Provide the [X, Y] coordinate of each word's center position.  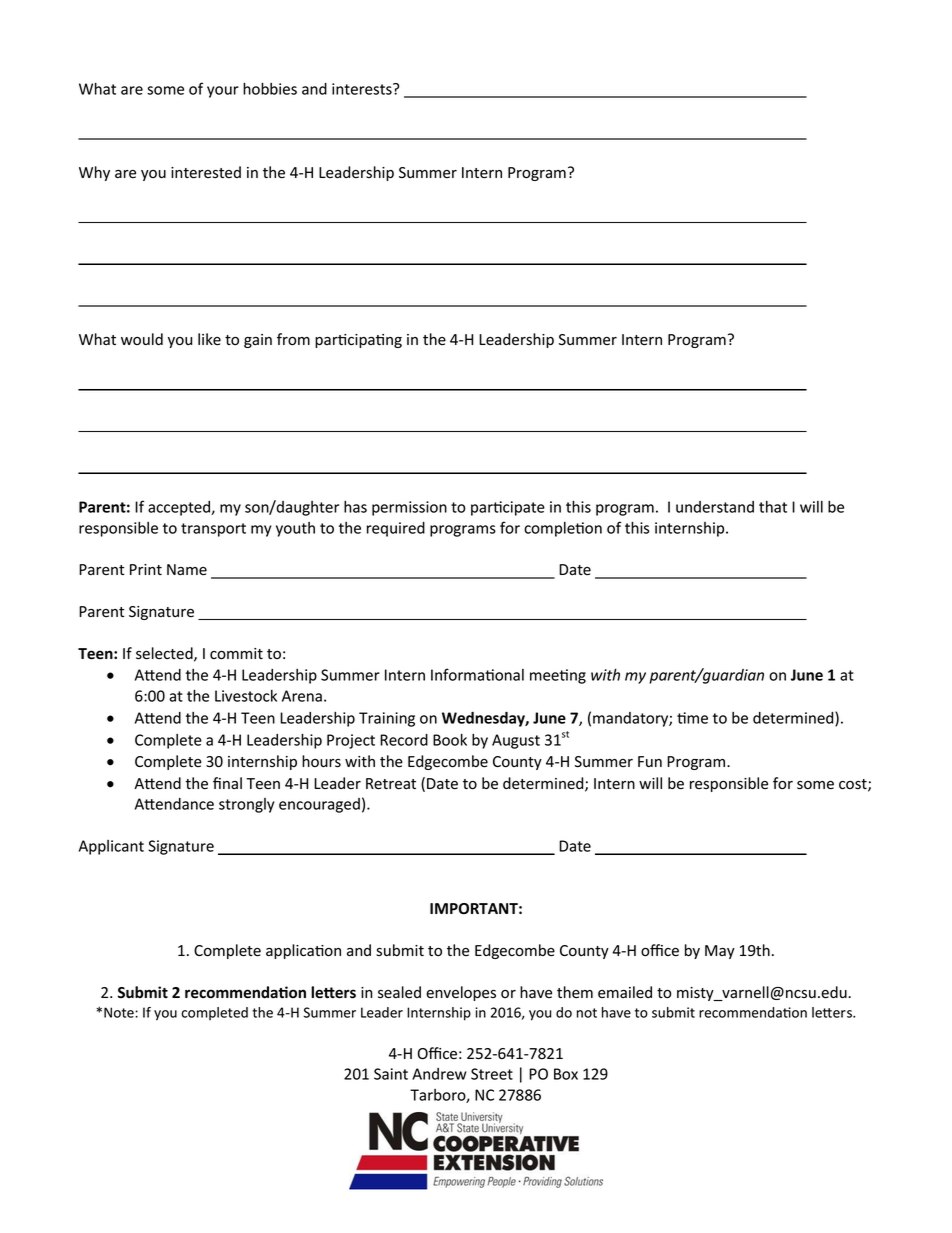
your [223, 92]
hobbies [270, 88]
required [396, 529]
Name [187, 570]
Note [120, 1012]
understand [715, 507]
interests [363, 89]
